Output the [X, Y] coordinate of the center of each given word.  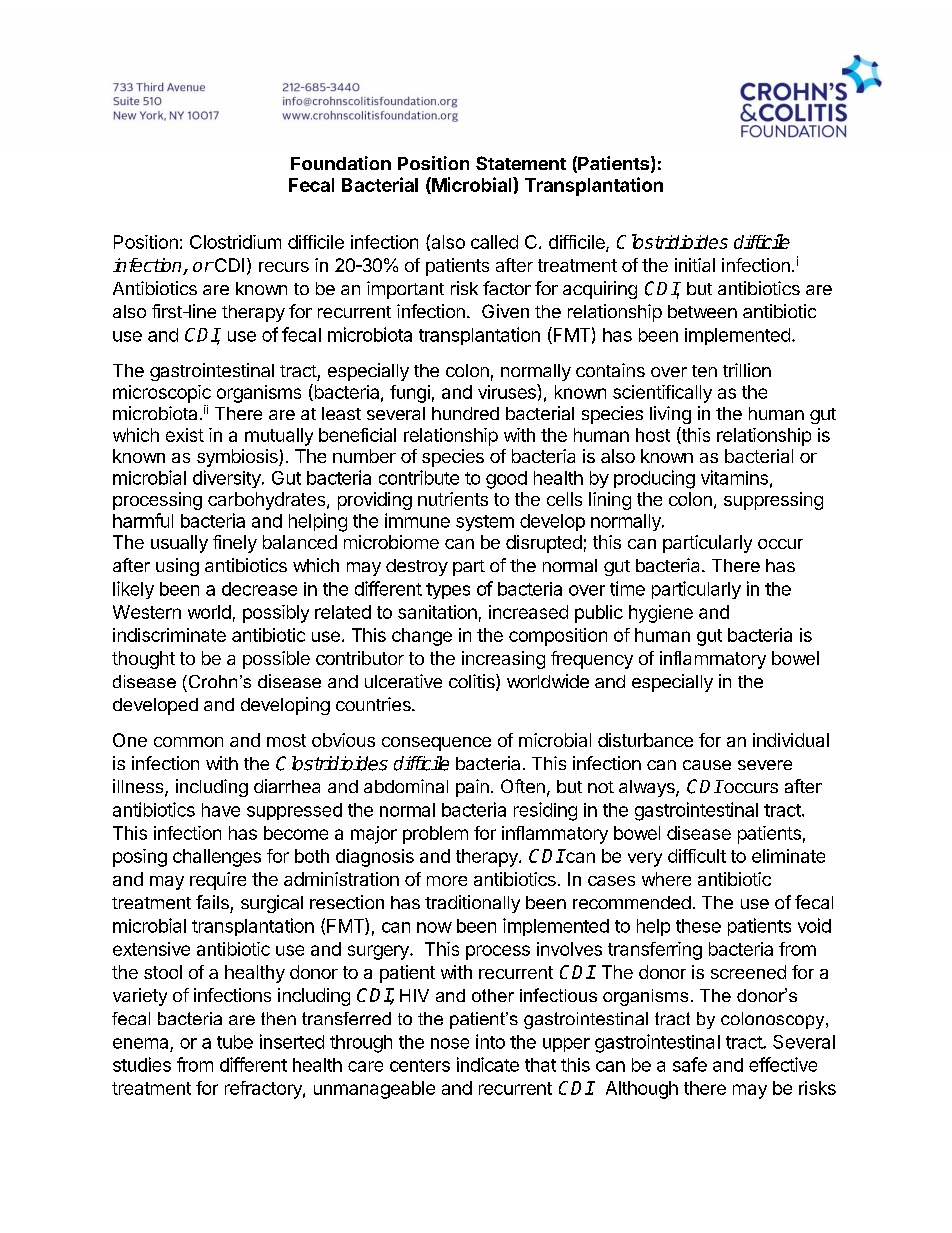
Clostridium [235, 242]
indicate [488, 1064]
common [188, 742]
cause [707, 765]
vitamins [734, 477]
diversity [228, 479]
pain [472, 788]
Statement [521, 163]
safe [690, 1064]
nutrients [453, 499]
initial [695, 265]
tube [235, 1042]
